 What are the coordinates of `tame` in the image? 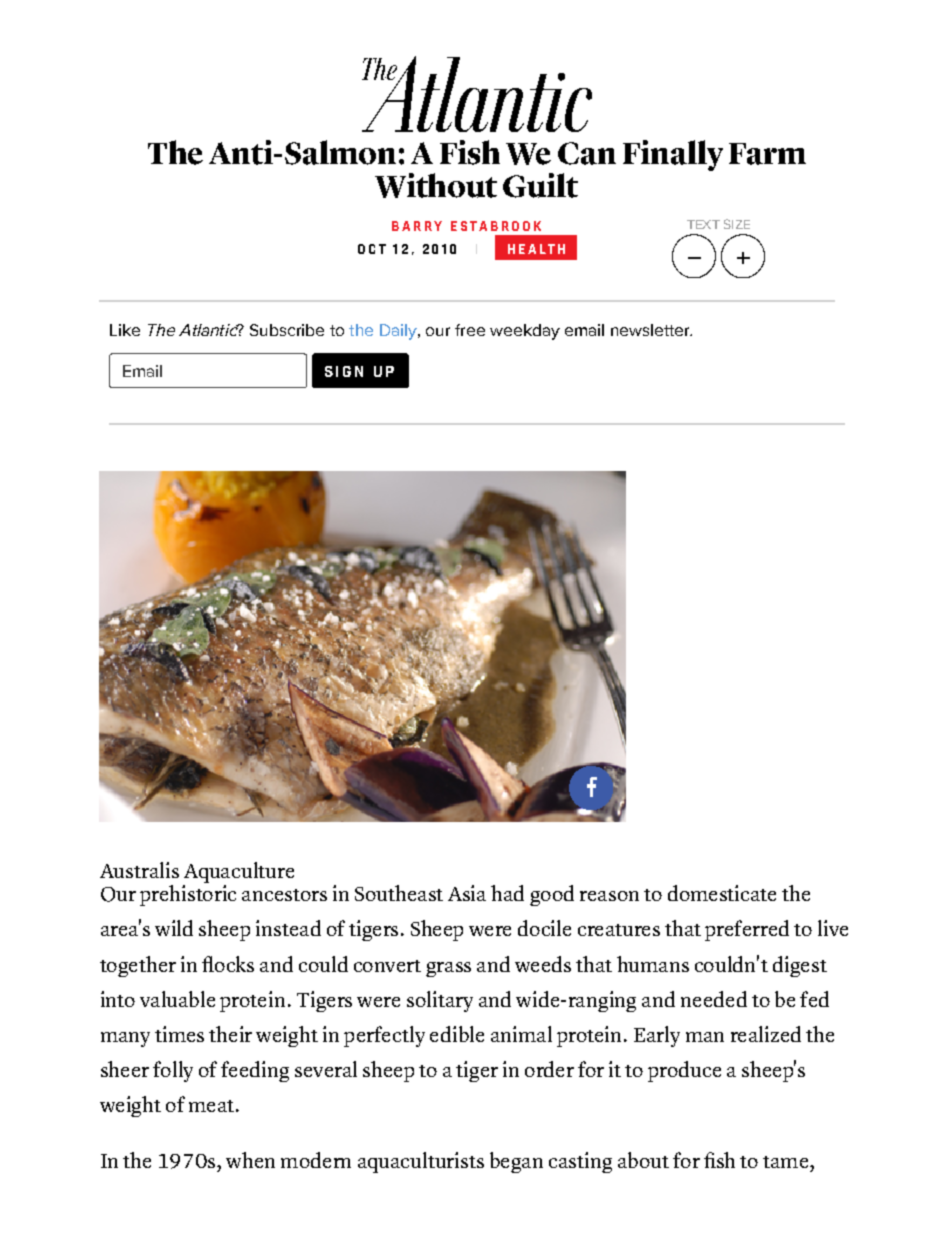 It's located at (785, 1162).
